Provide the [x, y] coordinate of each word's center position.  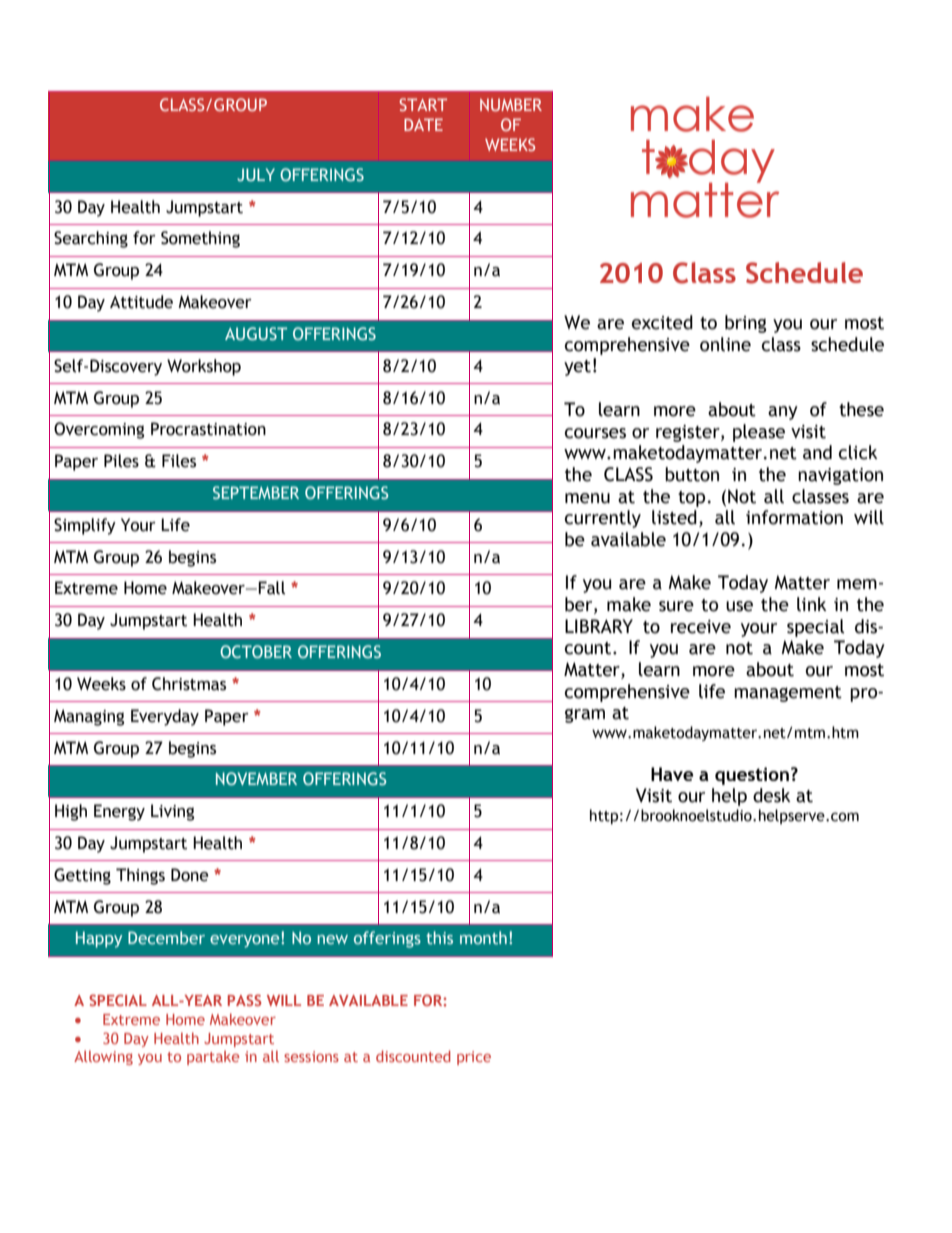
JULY [256, 174]
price [474, 1058]
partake [213, 1057]
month [483, 937]
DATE [423, 124]
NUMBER [511, 104]
